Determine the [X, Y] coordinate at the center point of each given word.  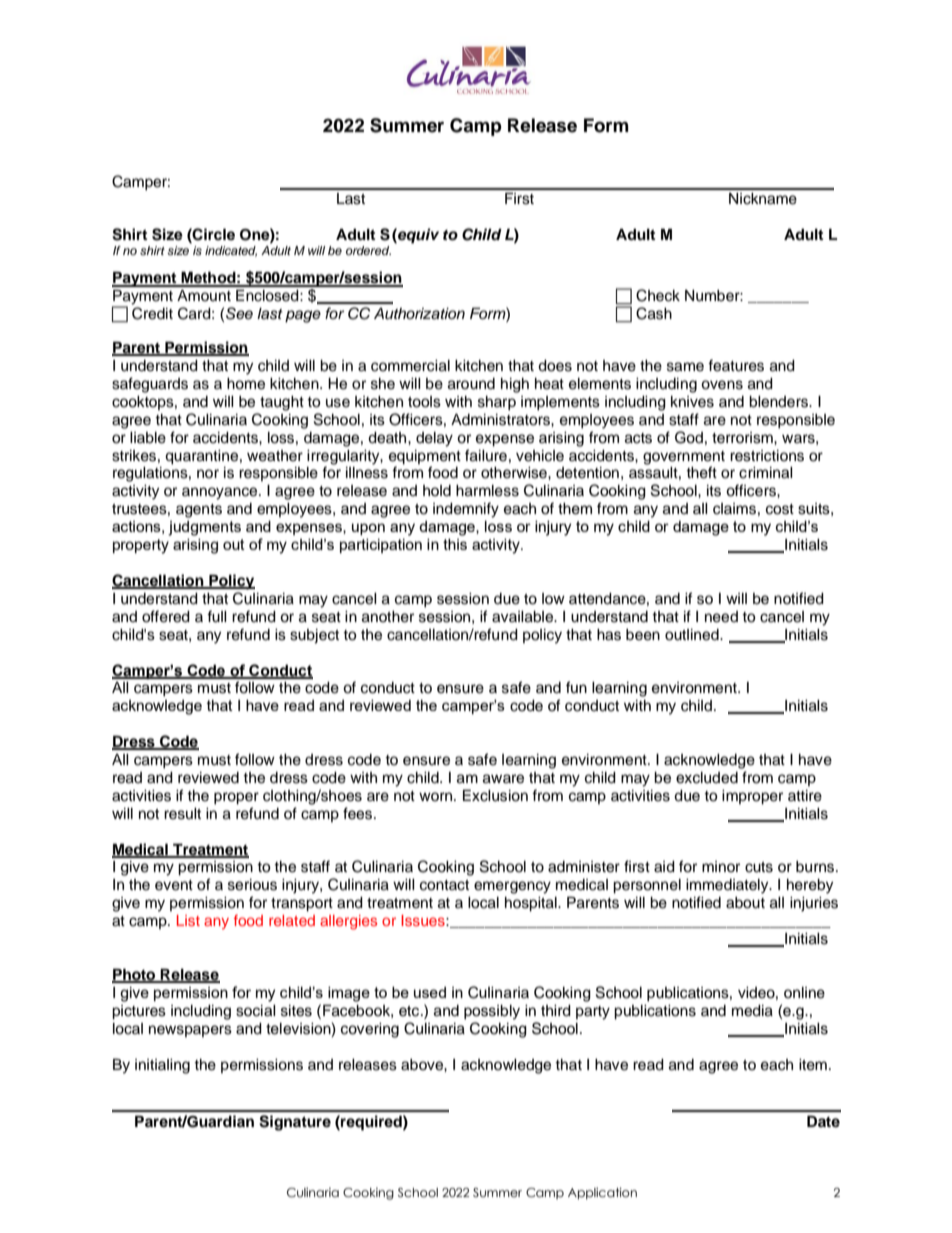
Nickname [763, 199]
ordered [368, 250]
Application [602, 1193]
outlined [693, 635]
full [217, 616]
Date [823, 1121]
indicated [231, 251]
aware [503, 779]
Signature [295, 1123]
